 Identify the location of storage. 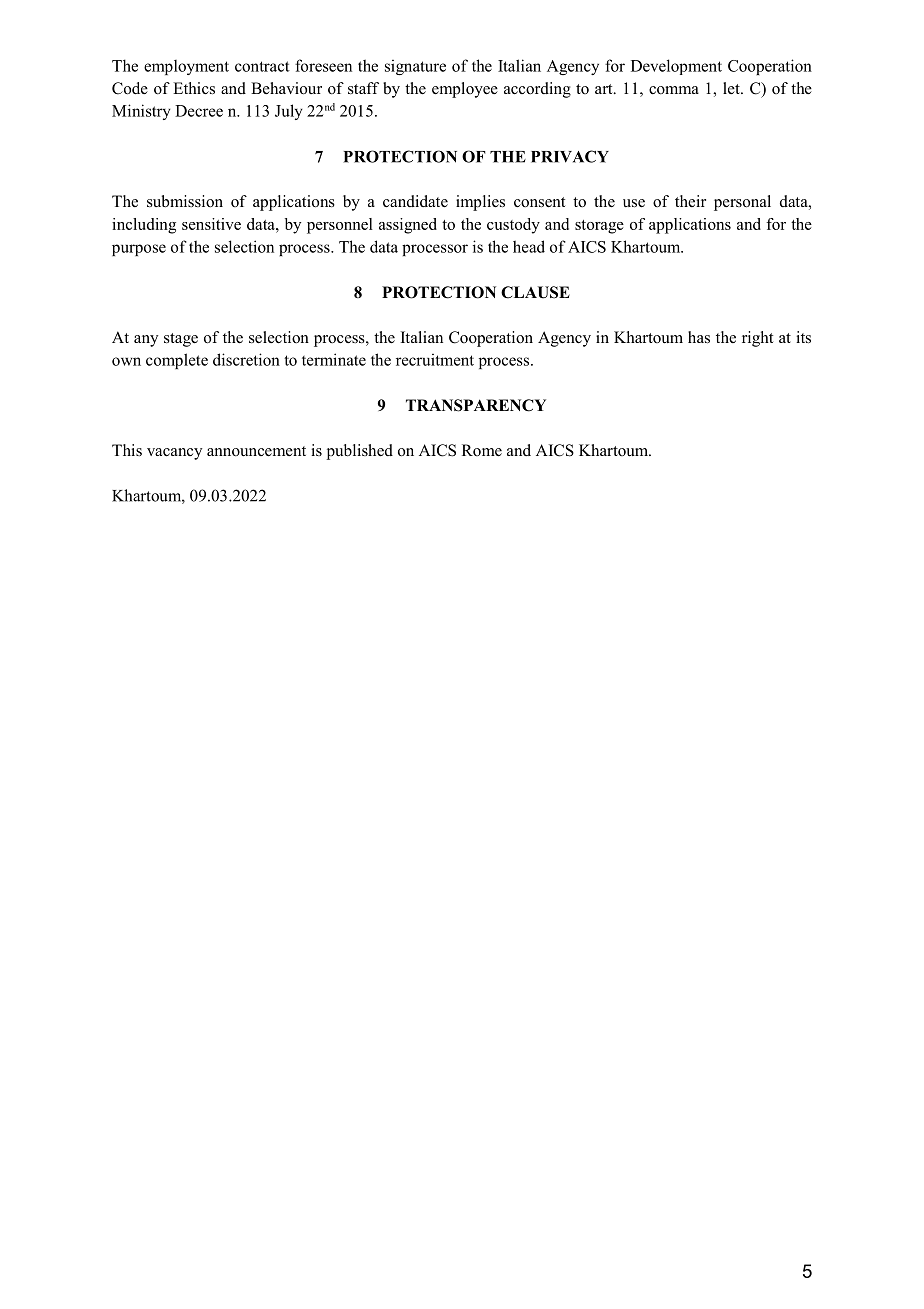
(599, 227).
